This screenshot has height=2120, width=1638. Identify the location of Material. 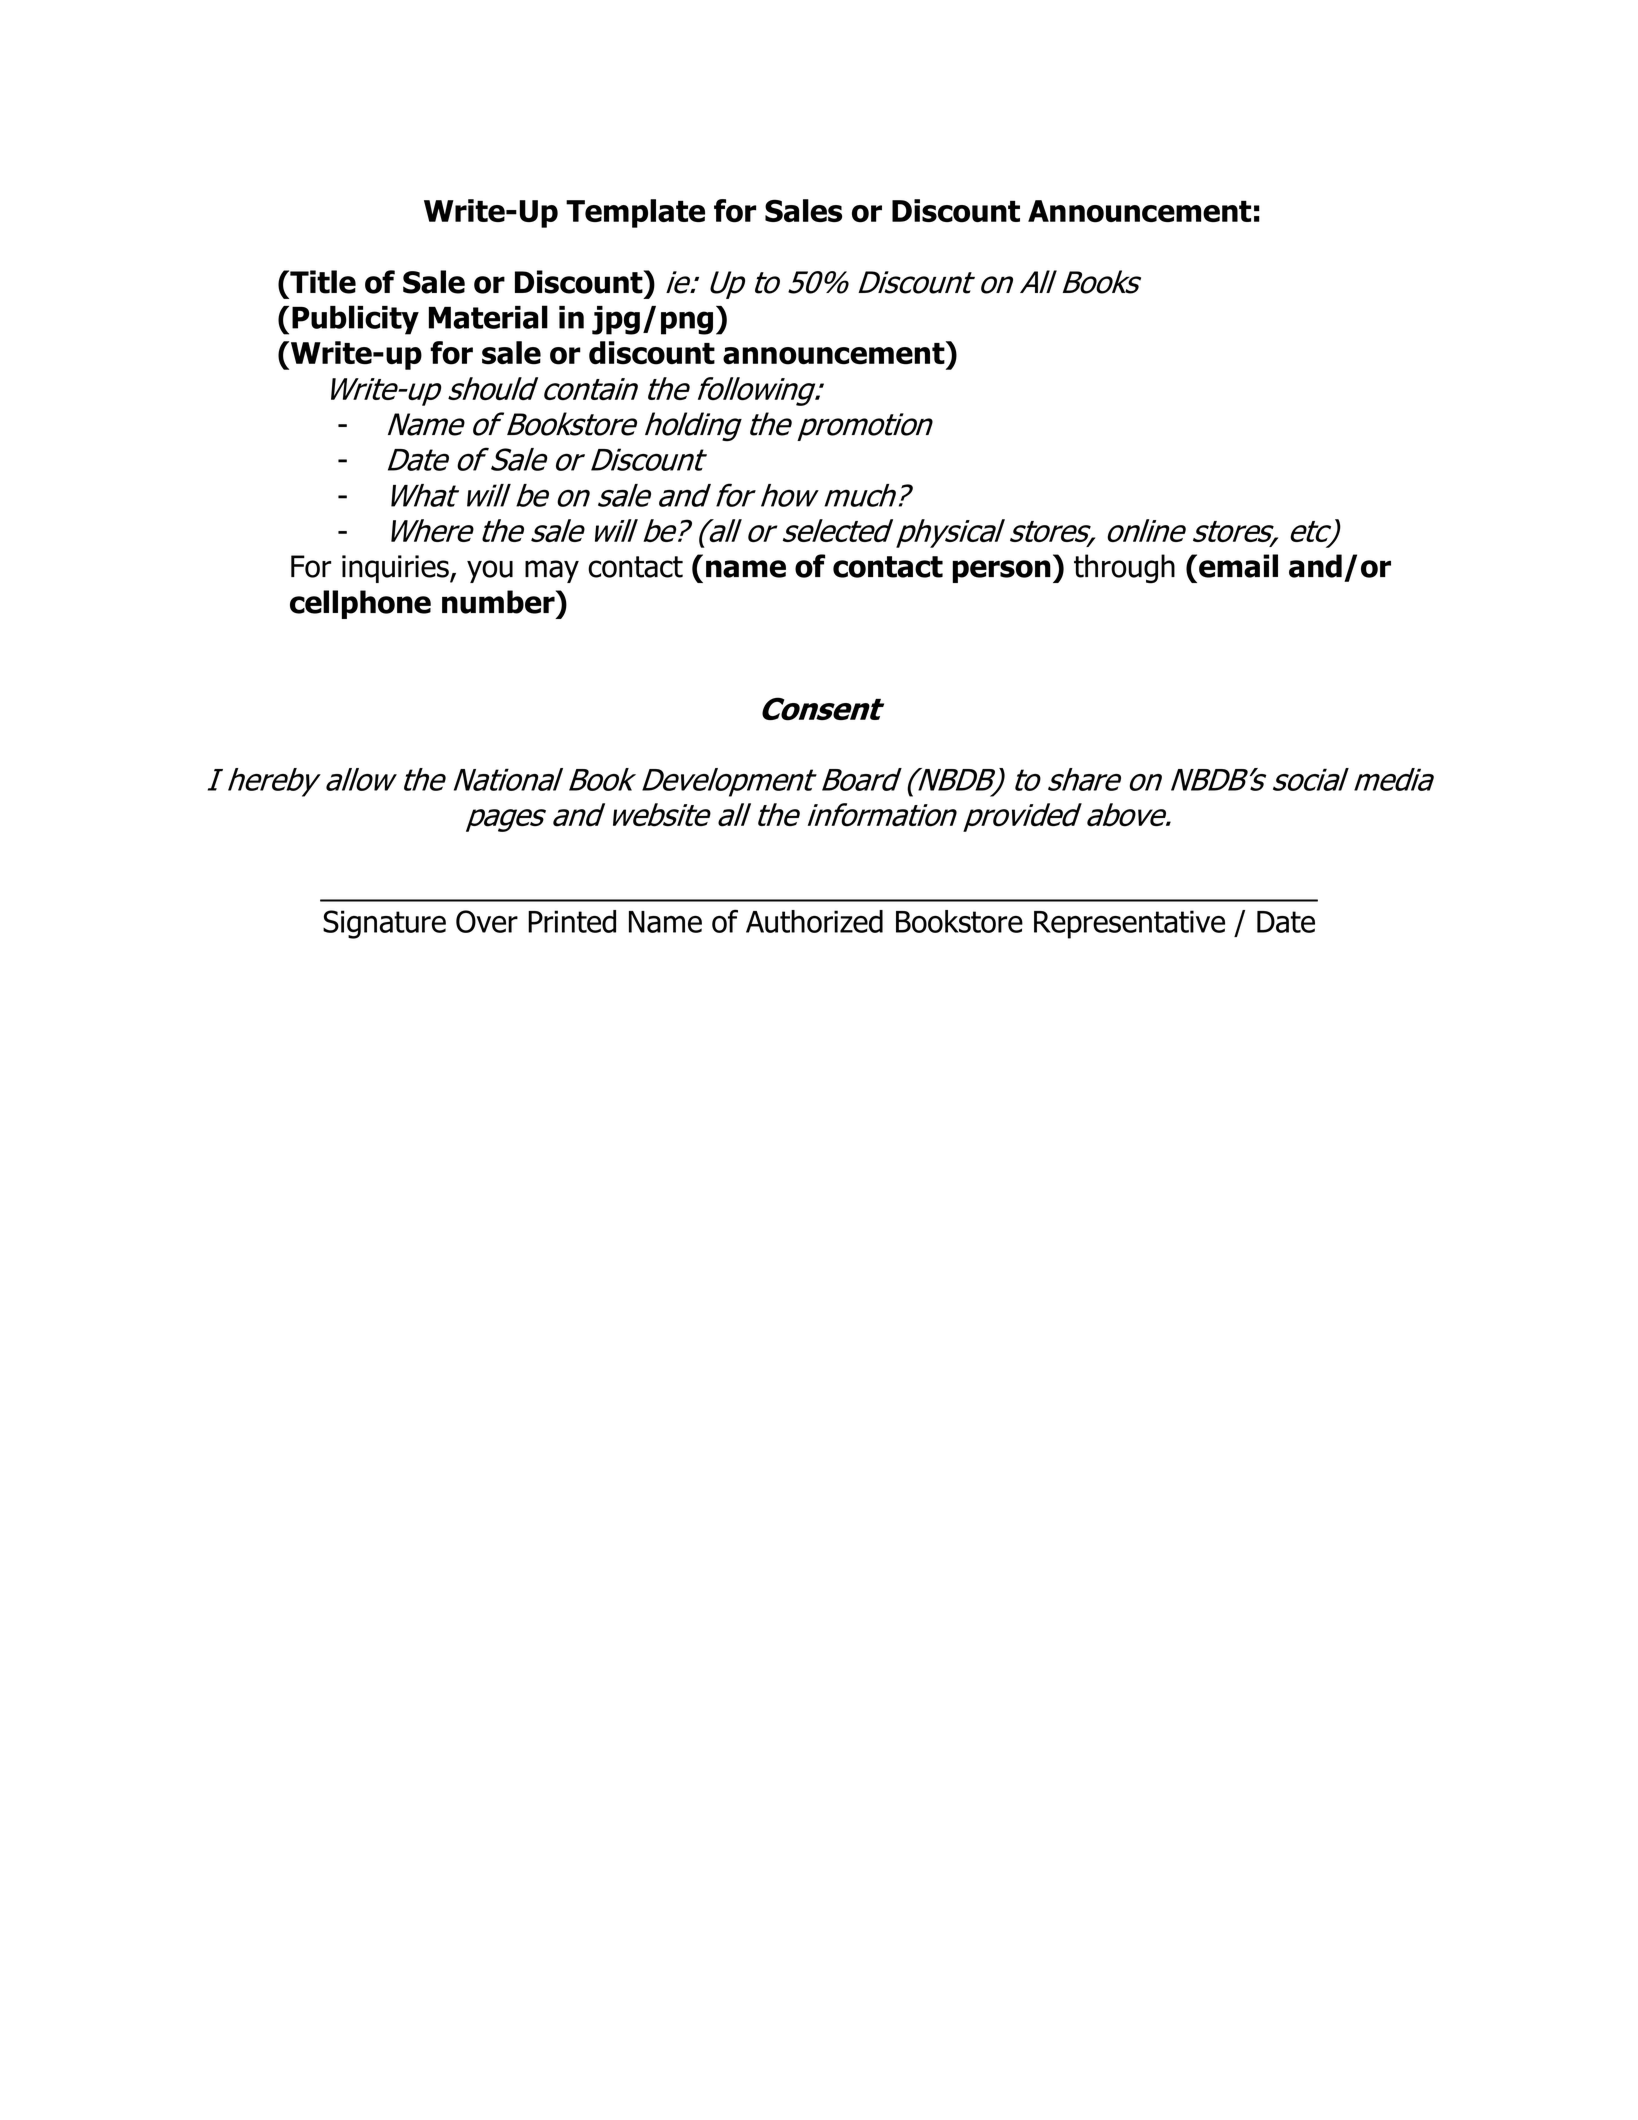
(488, 317).
